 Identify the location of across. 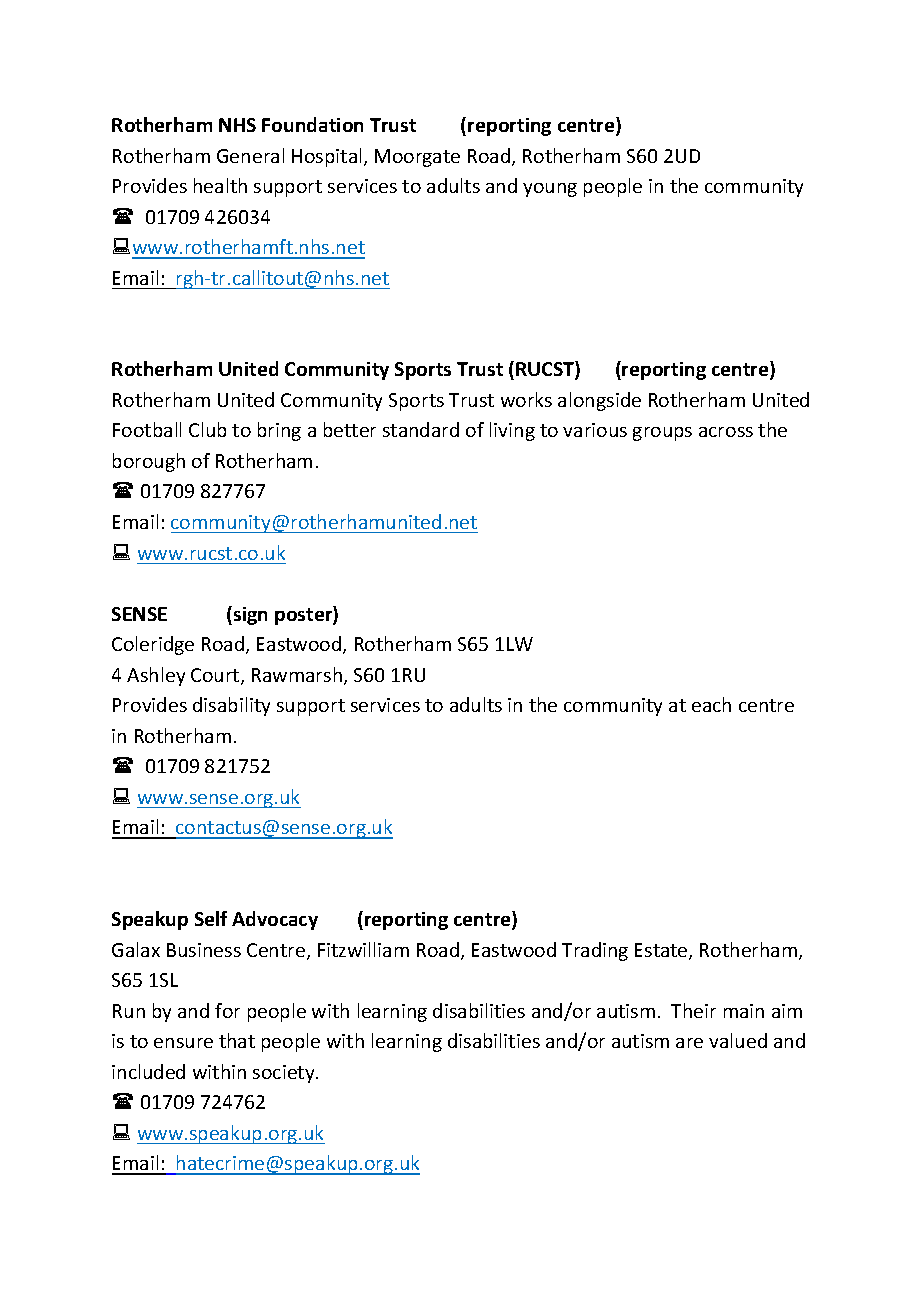
(726, 432).
